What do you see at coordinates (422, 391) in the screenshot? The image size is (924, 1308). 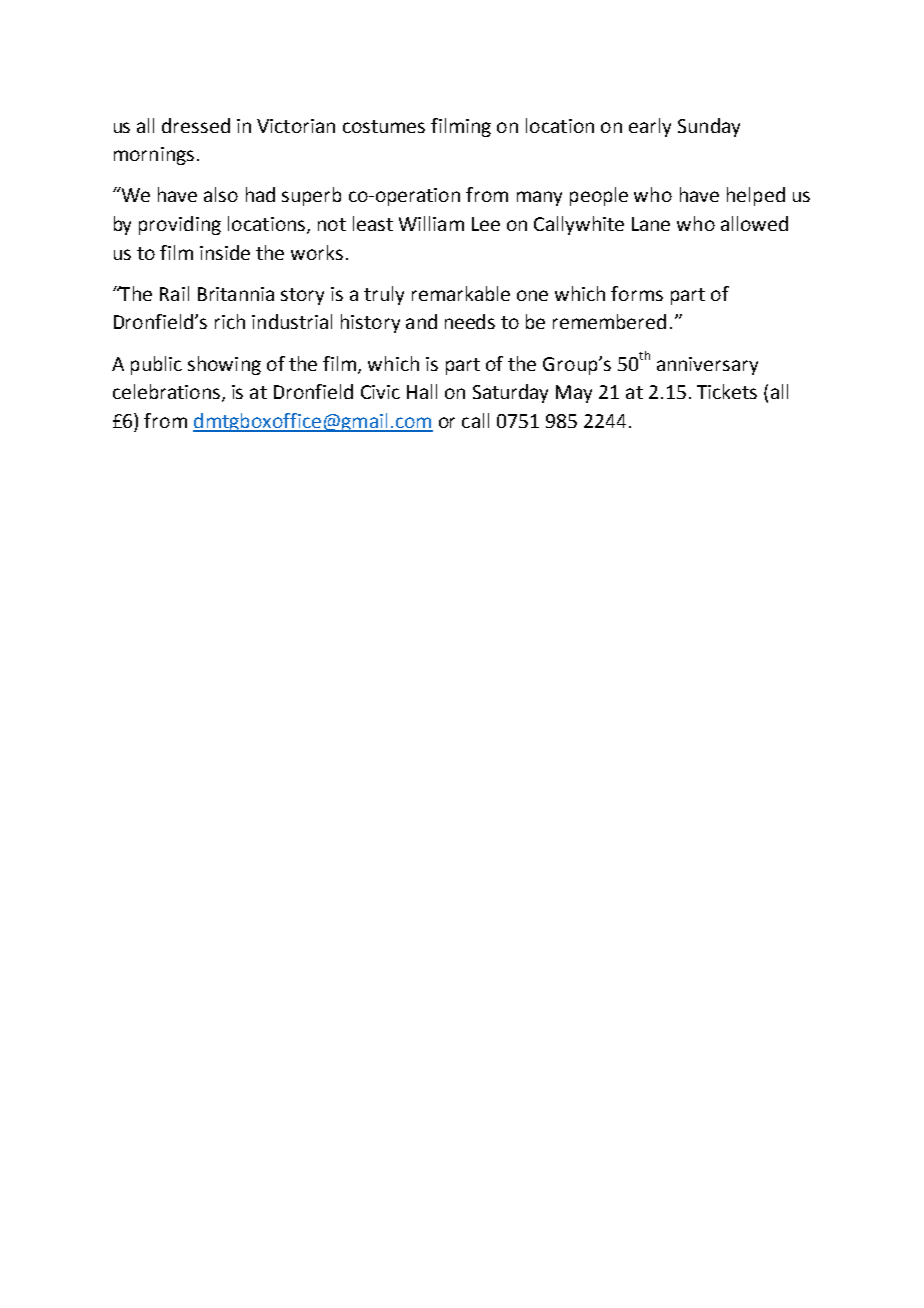 I see `Hall` at bounding box center [422, 391].
